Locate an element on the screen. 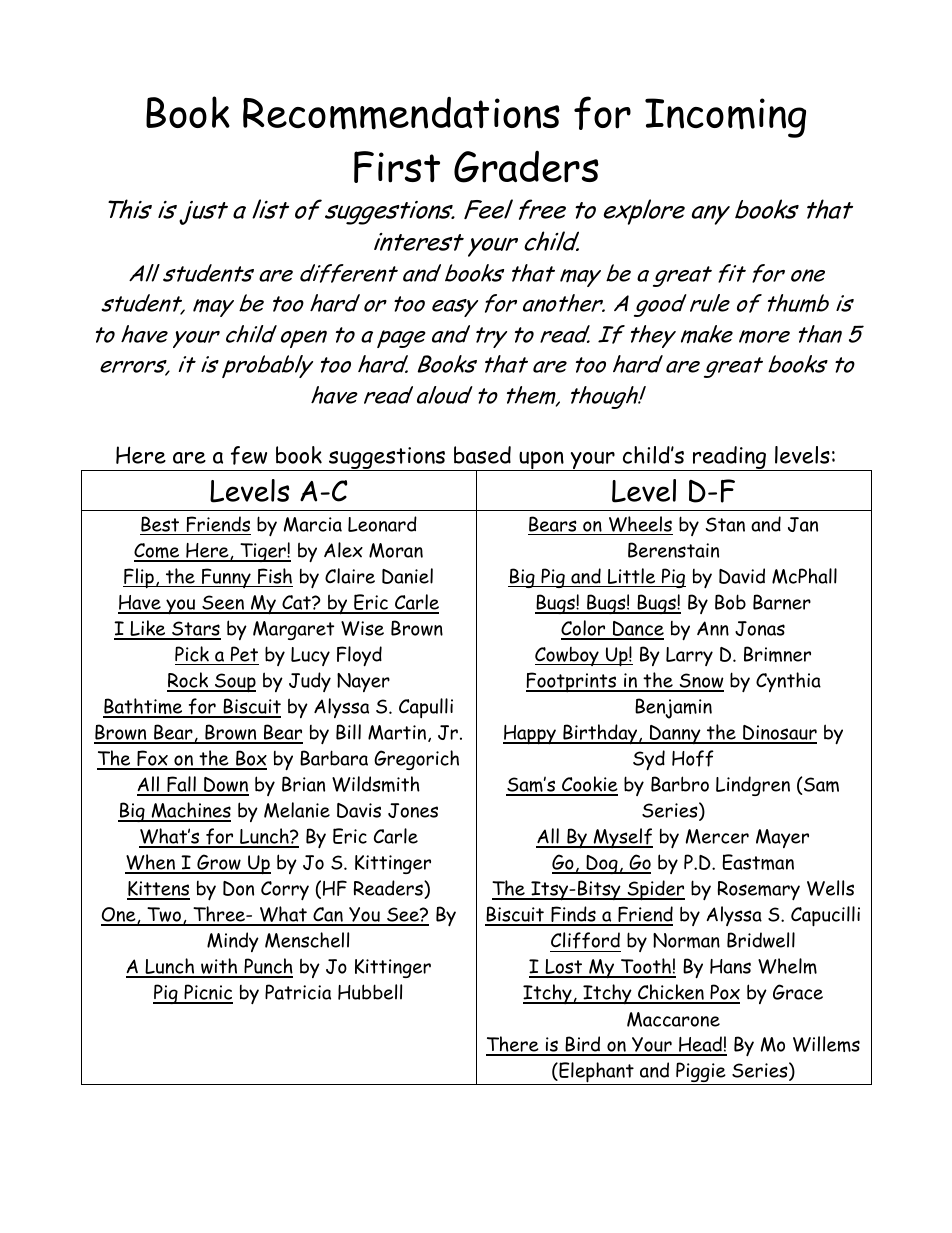 The image size is (952, 1233). Funny is located at coordinates (226, 578).
